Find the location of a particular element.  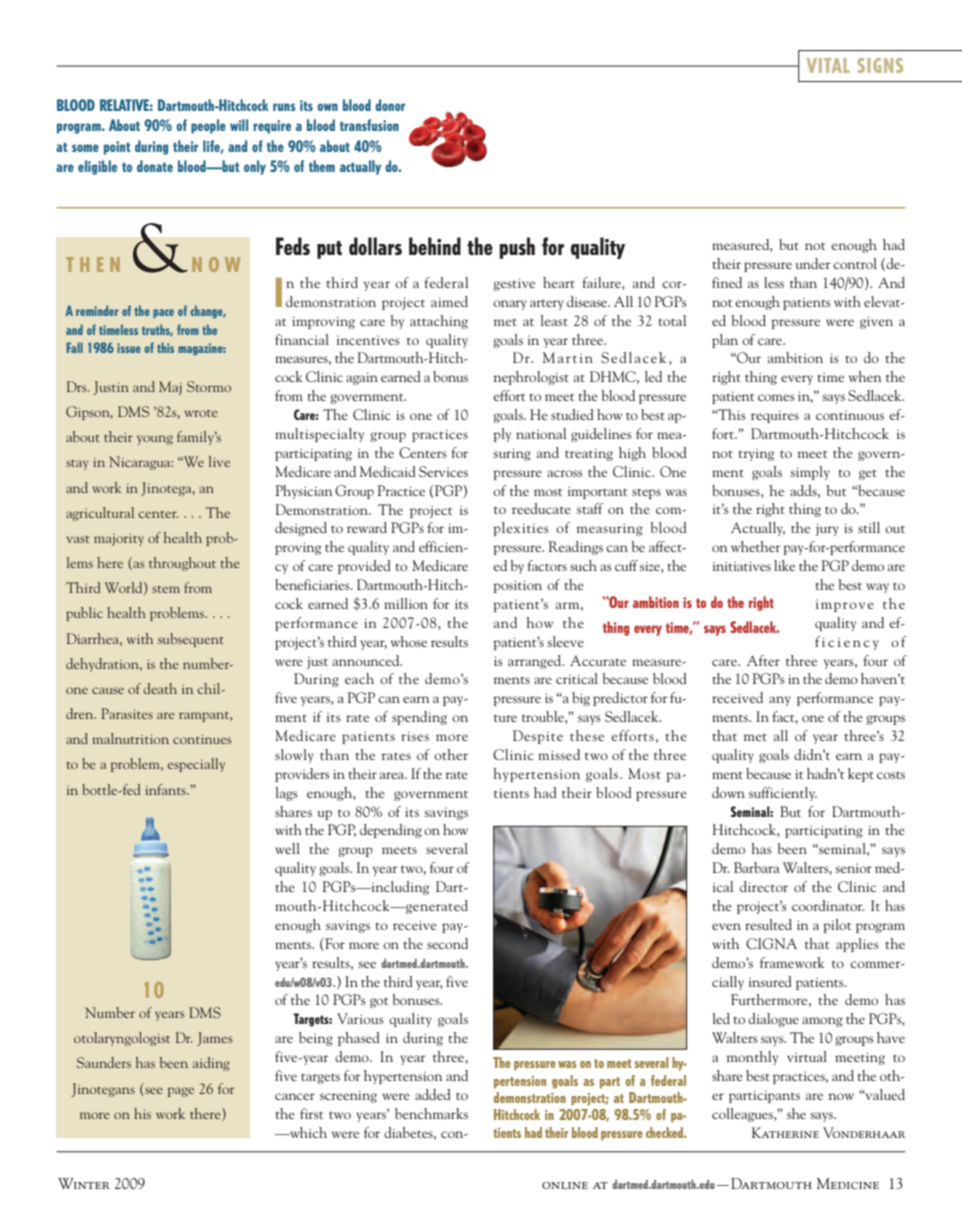

VITAL is located at coordinates (828, 65).
